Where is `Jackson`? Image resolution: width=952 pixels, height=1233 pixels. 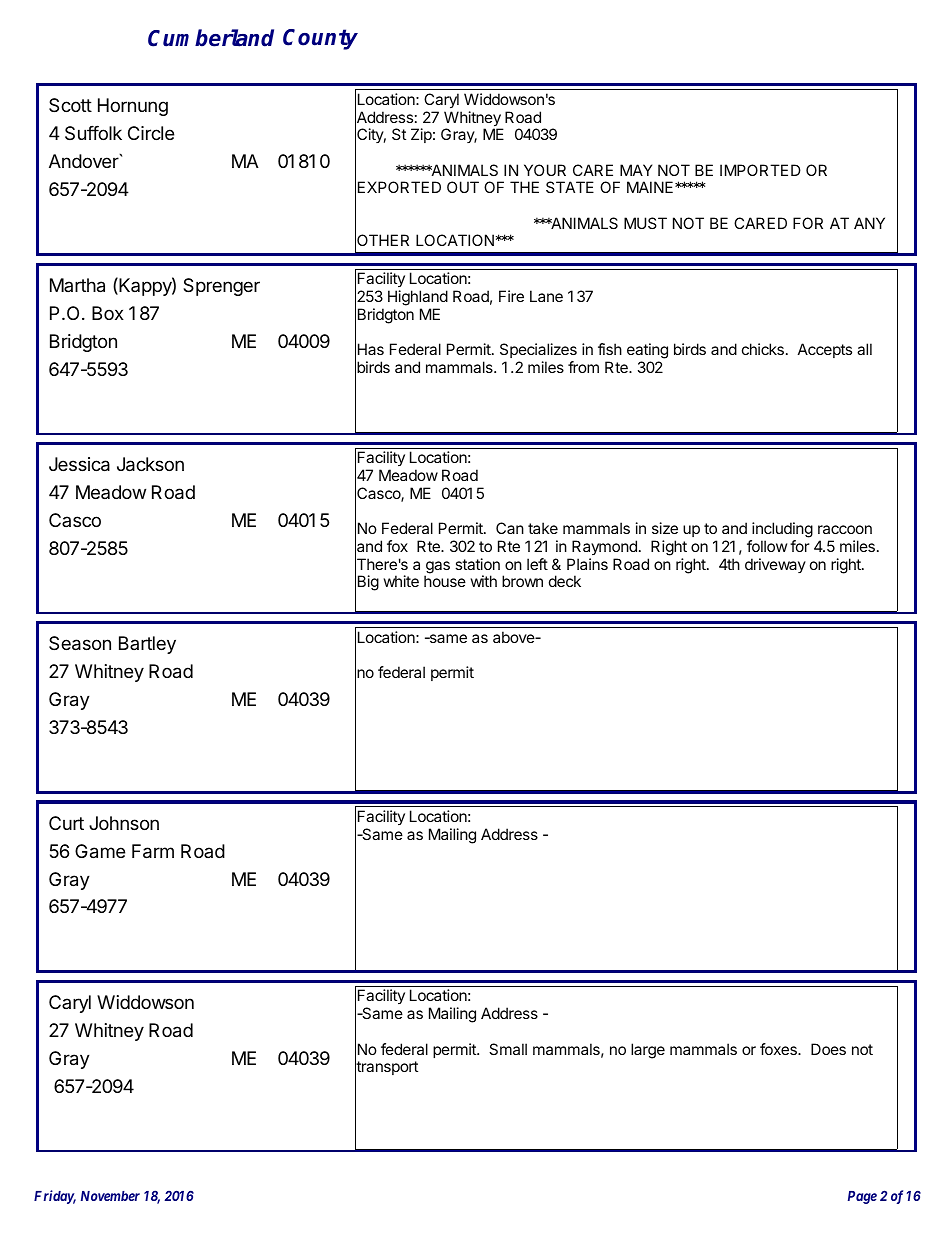
Jackson is located at coordinates (150, 464).
